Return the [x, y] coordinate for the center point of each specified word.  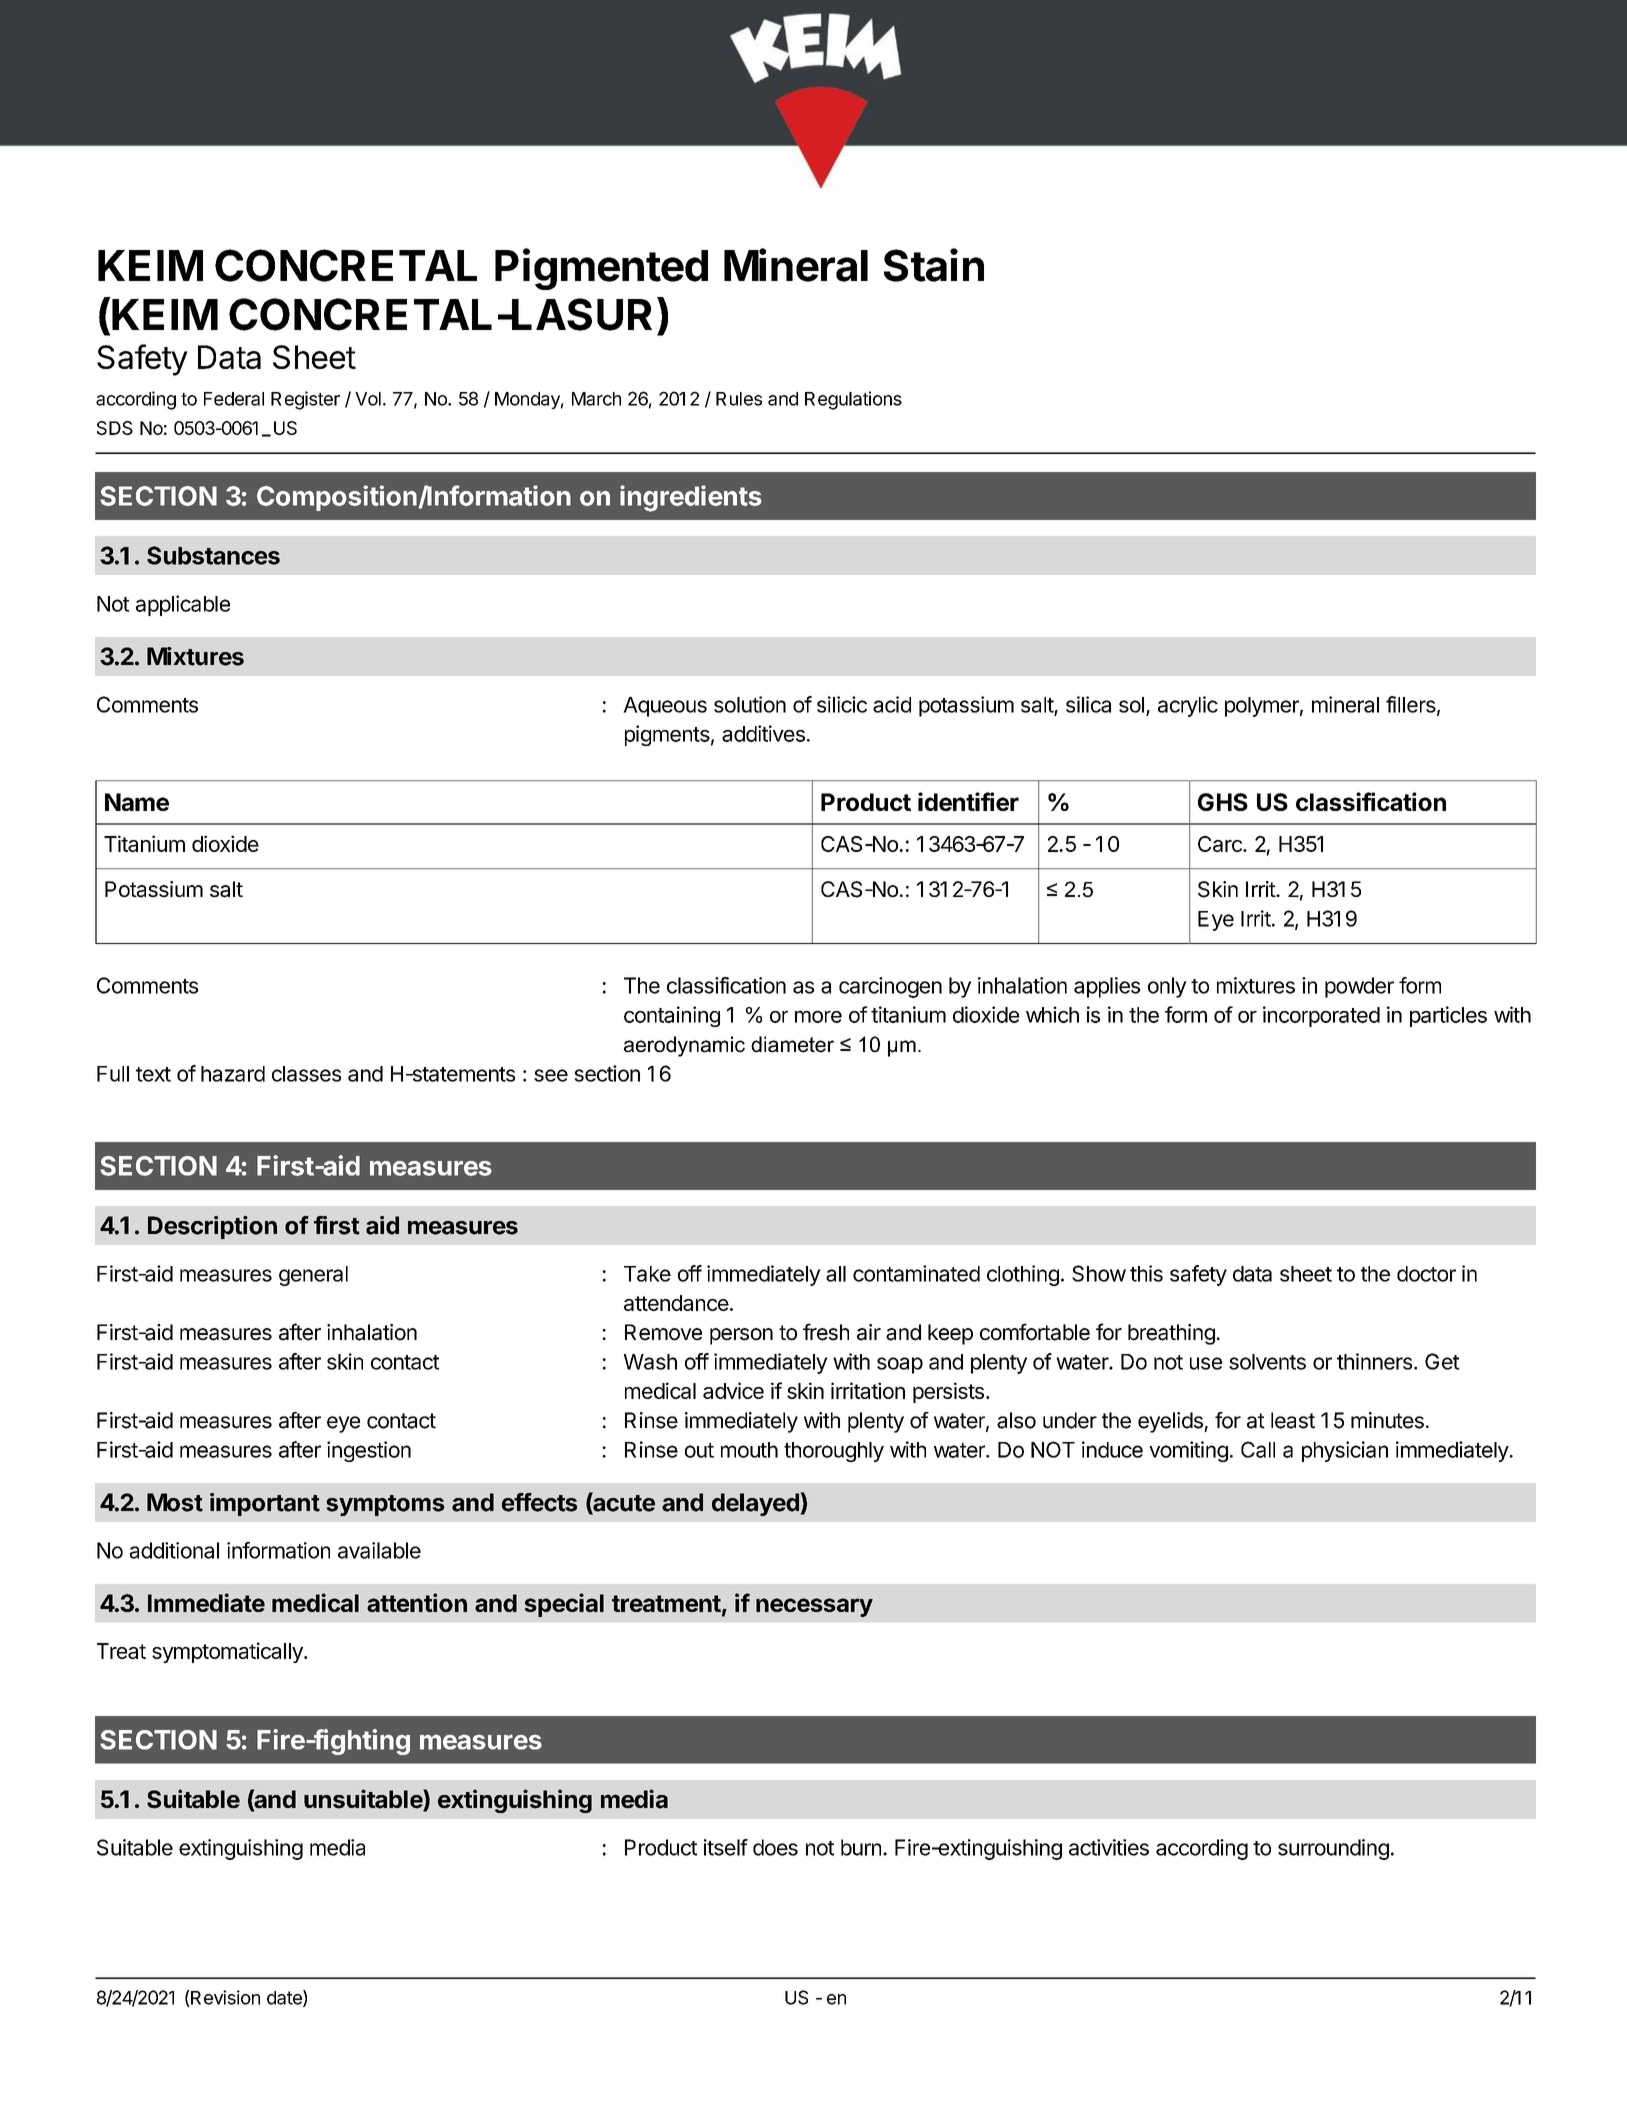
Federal [234, 399]
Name [137, 802]
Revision [224, 1998]
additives [763, 733]
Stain [934, 265]
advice [733, 1390]
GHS [1223, 802]
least [1293, 1420]
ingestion [369, 1451]
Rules [739, 399]
